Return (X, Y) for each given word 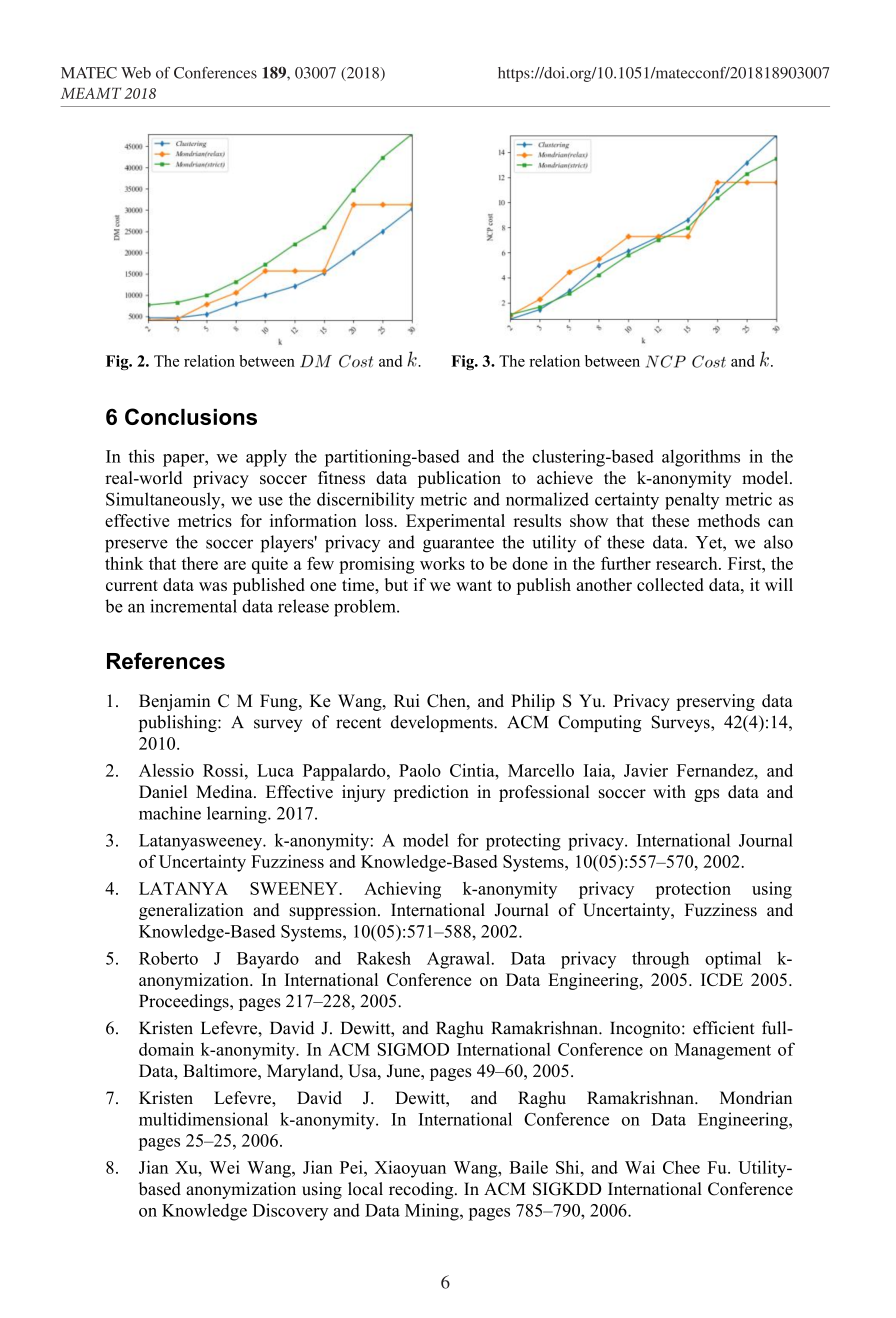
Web (136, 73)
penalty (692, 501)
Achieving (402, 890)
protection (693, 890)
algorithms (701, 458)
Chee (681, 1167)
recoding (422, 1190)
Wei (225, 1167)
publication (459, 479)
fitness (341, 477)
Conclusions (191, 416)
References (166, 661)
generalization (191, 911)
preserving (715, 702)
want (474, 585)
